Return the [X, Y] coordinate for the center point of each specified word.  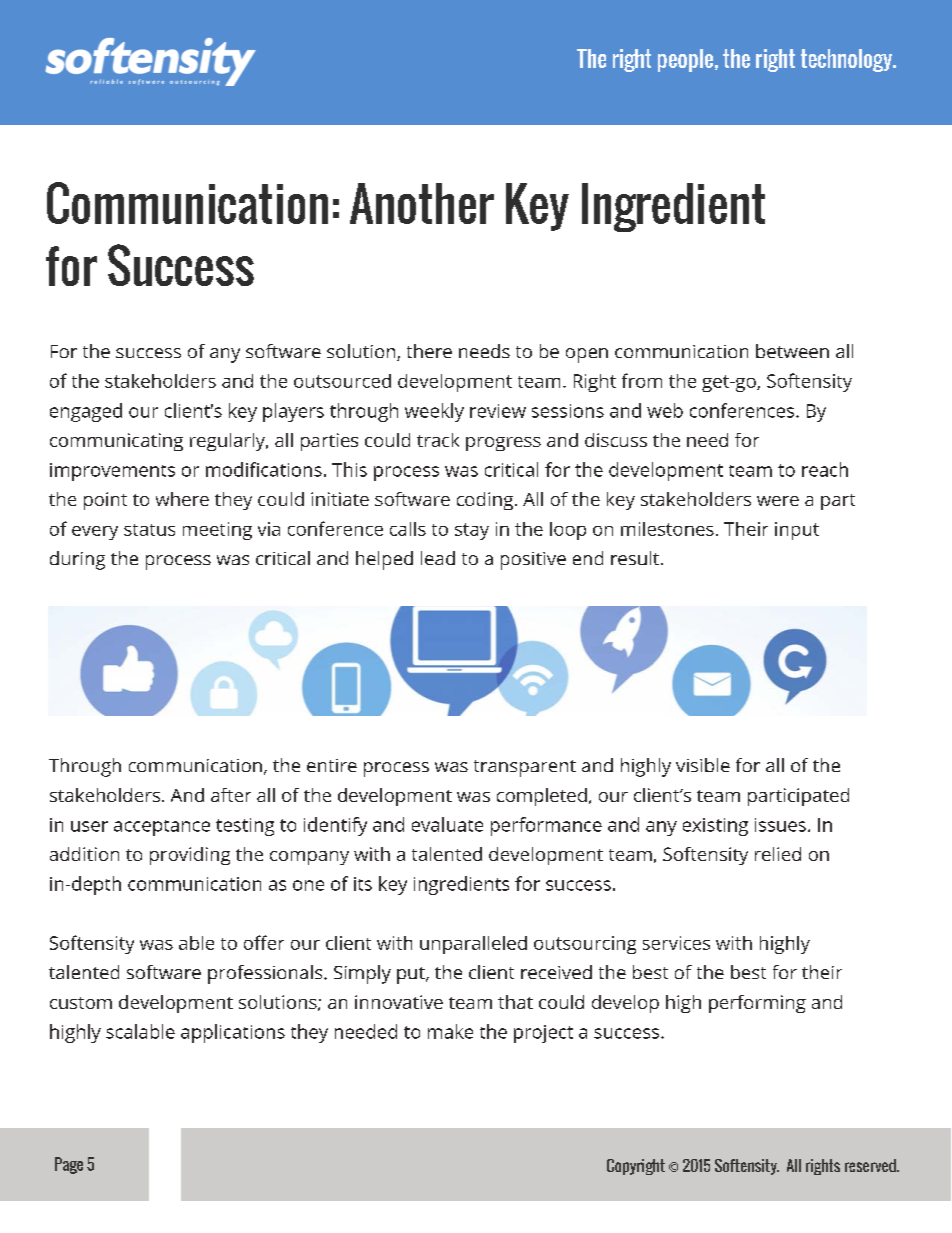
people [687, 60]
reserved [871, 1165]
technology [847, 60]
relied [778, 854]
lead [438, 558]
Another [422, 203]
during [77, 560]
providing [190, 856]
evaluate [447, 824]
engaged [86, 412]
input [797, 531]
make [450, 1031]
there [429, 351]
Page [69, 1165]
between [792, 351]
